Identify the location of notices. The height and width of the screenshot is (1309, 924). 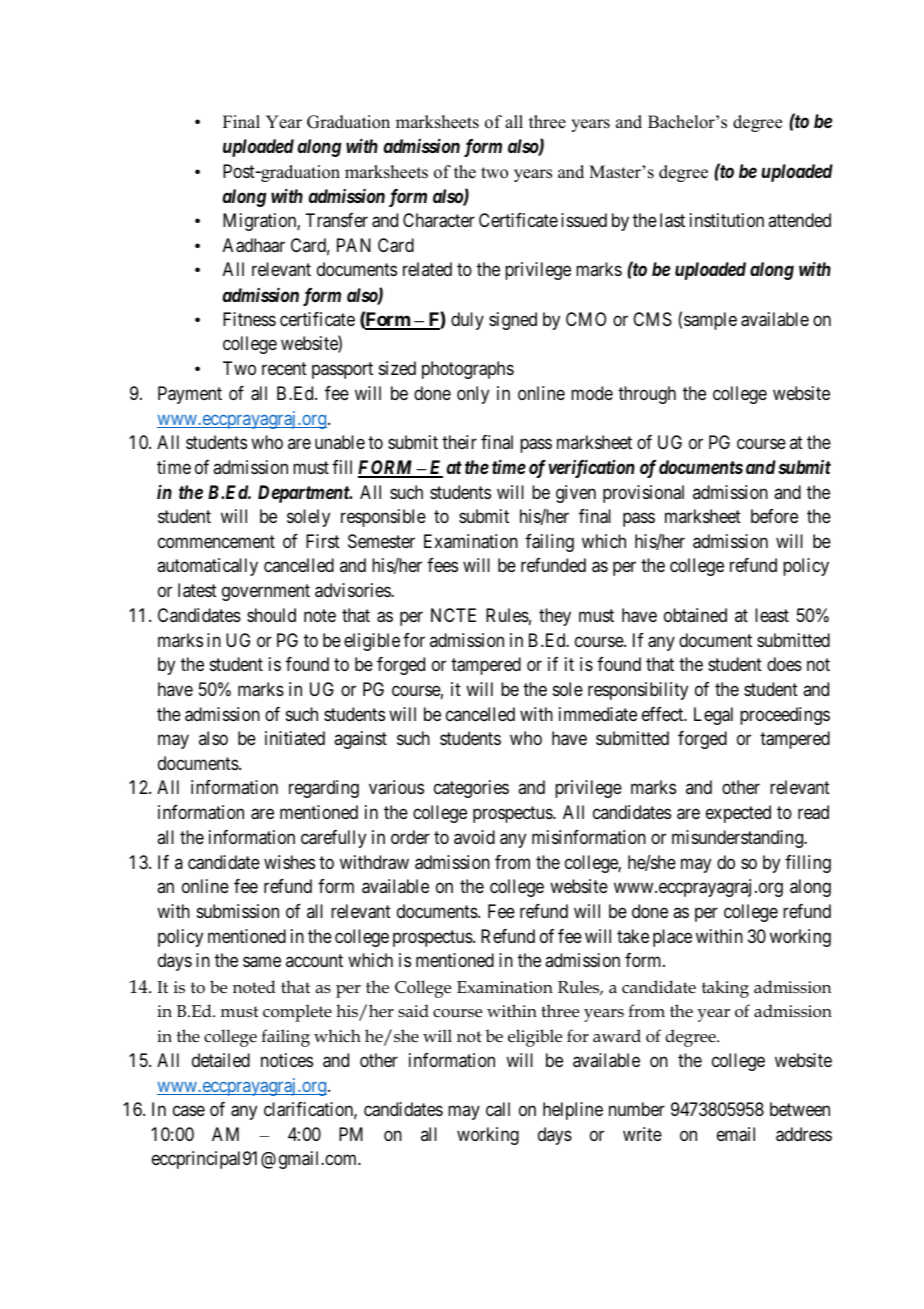
(287, 1060).
